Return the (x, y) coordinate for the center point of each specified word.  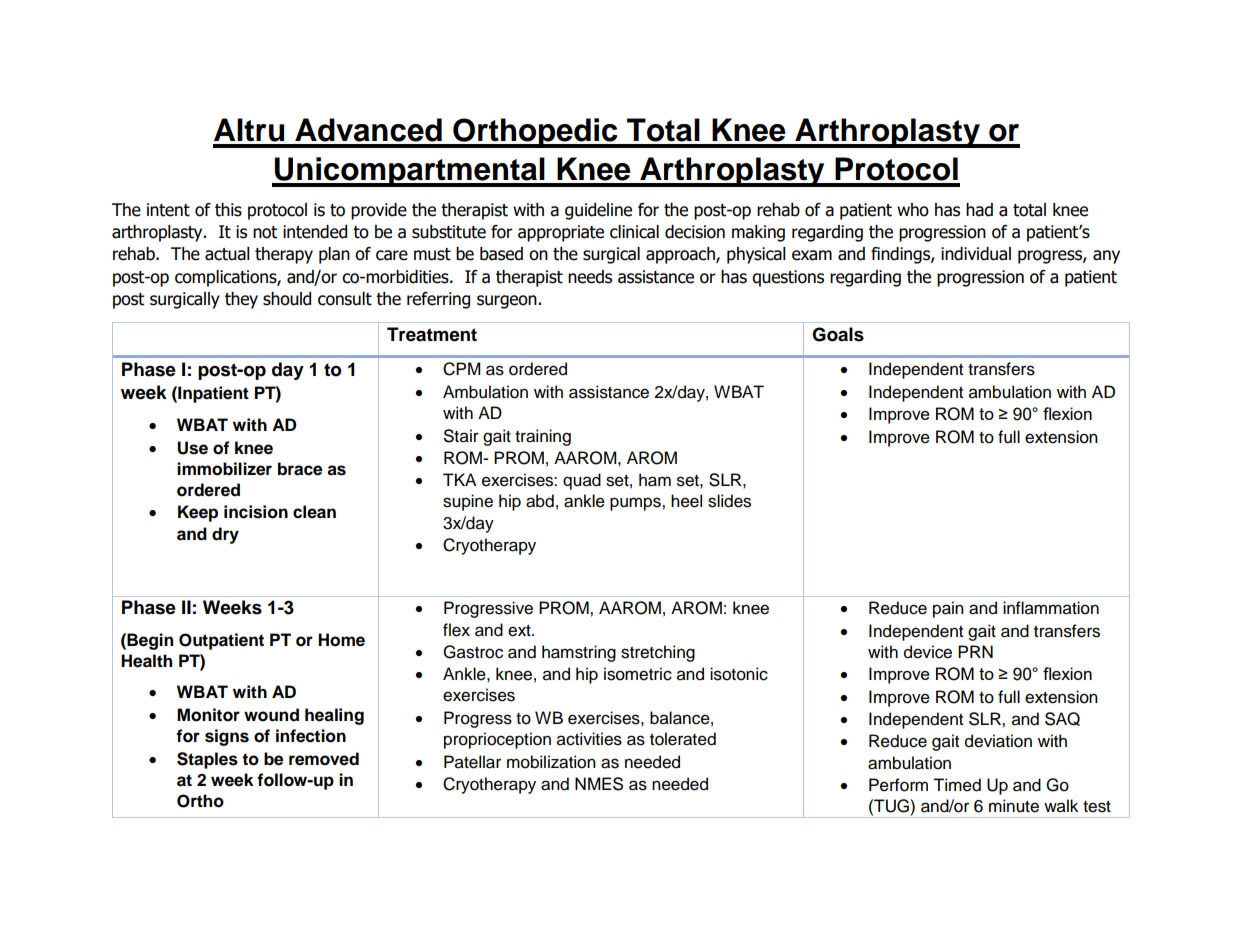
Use (192, 448)
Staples (207, 760)
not (265, 232)
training (543, 437)
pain (948, 609)
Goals (838, 334)
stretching (658, 653)
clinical (634, 232)
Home (341, 640)
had (979, 210)
